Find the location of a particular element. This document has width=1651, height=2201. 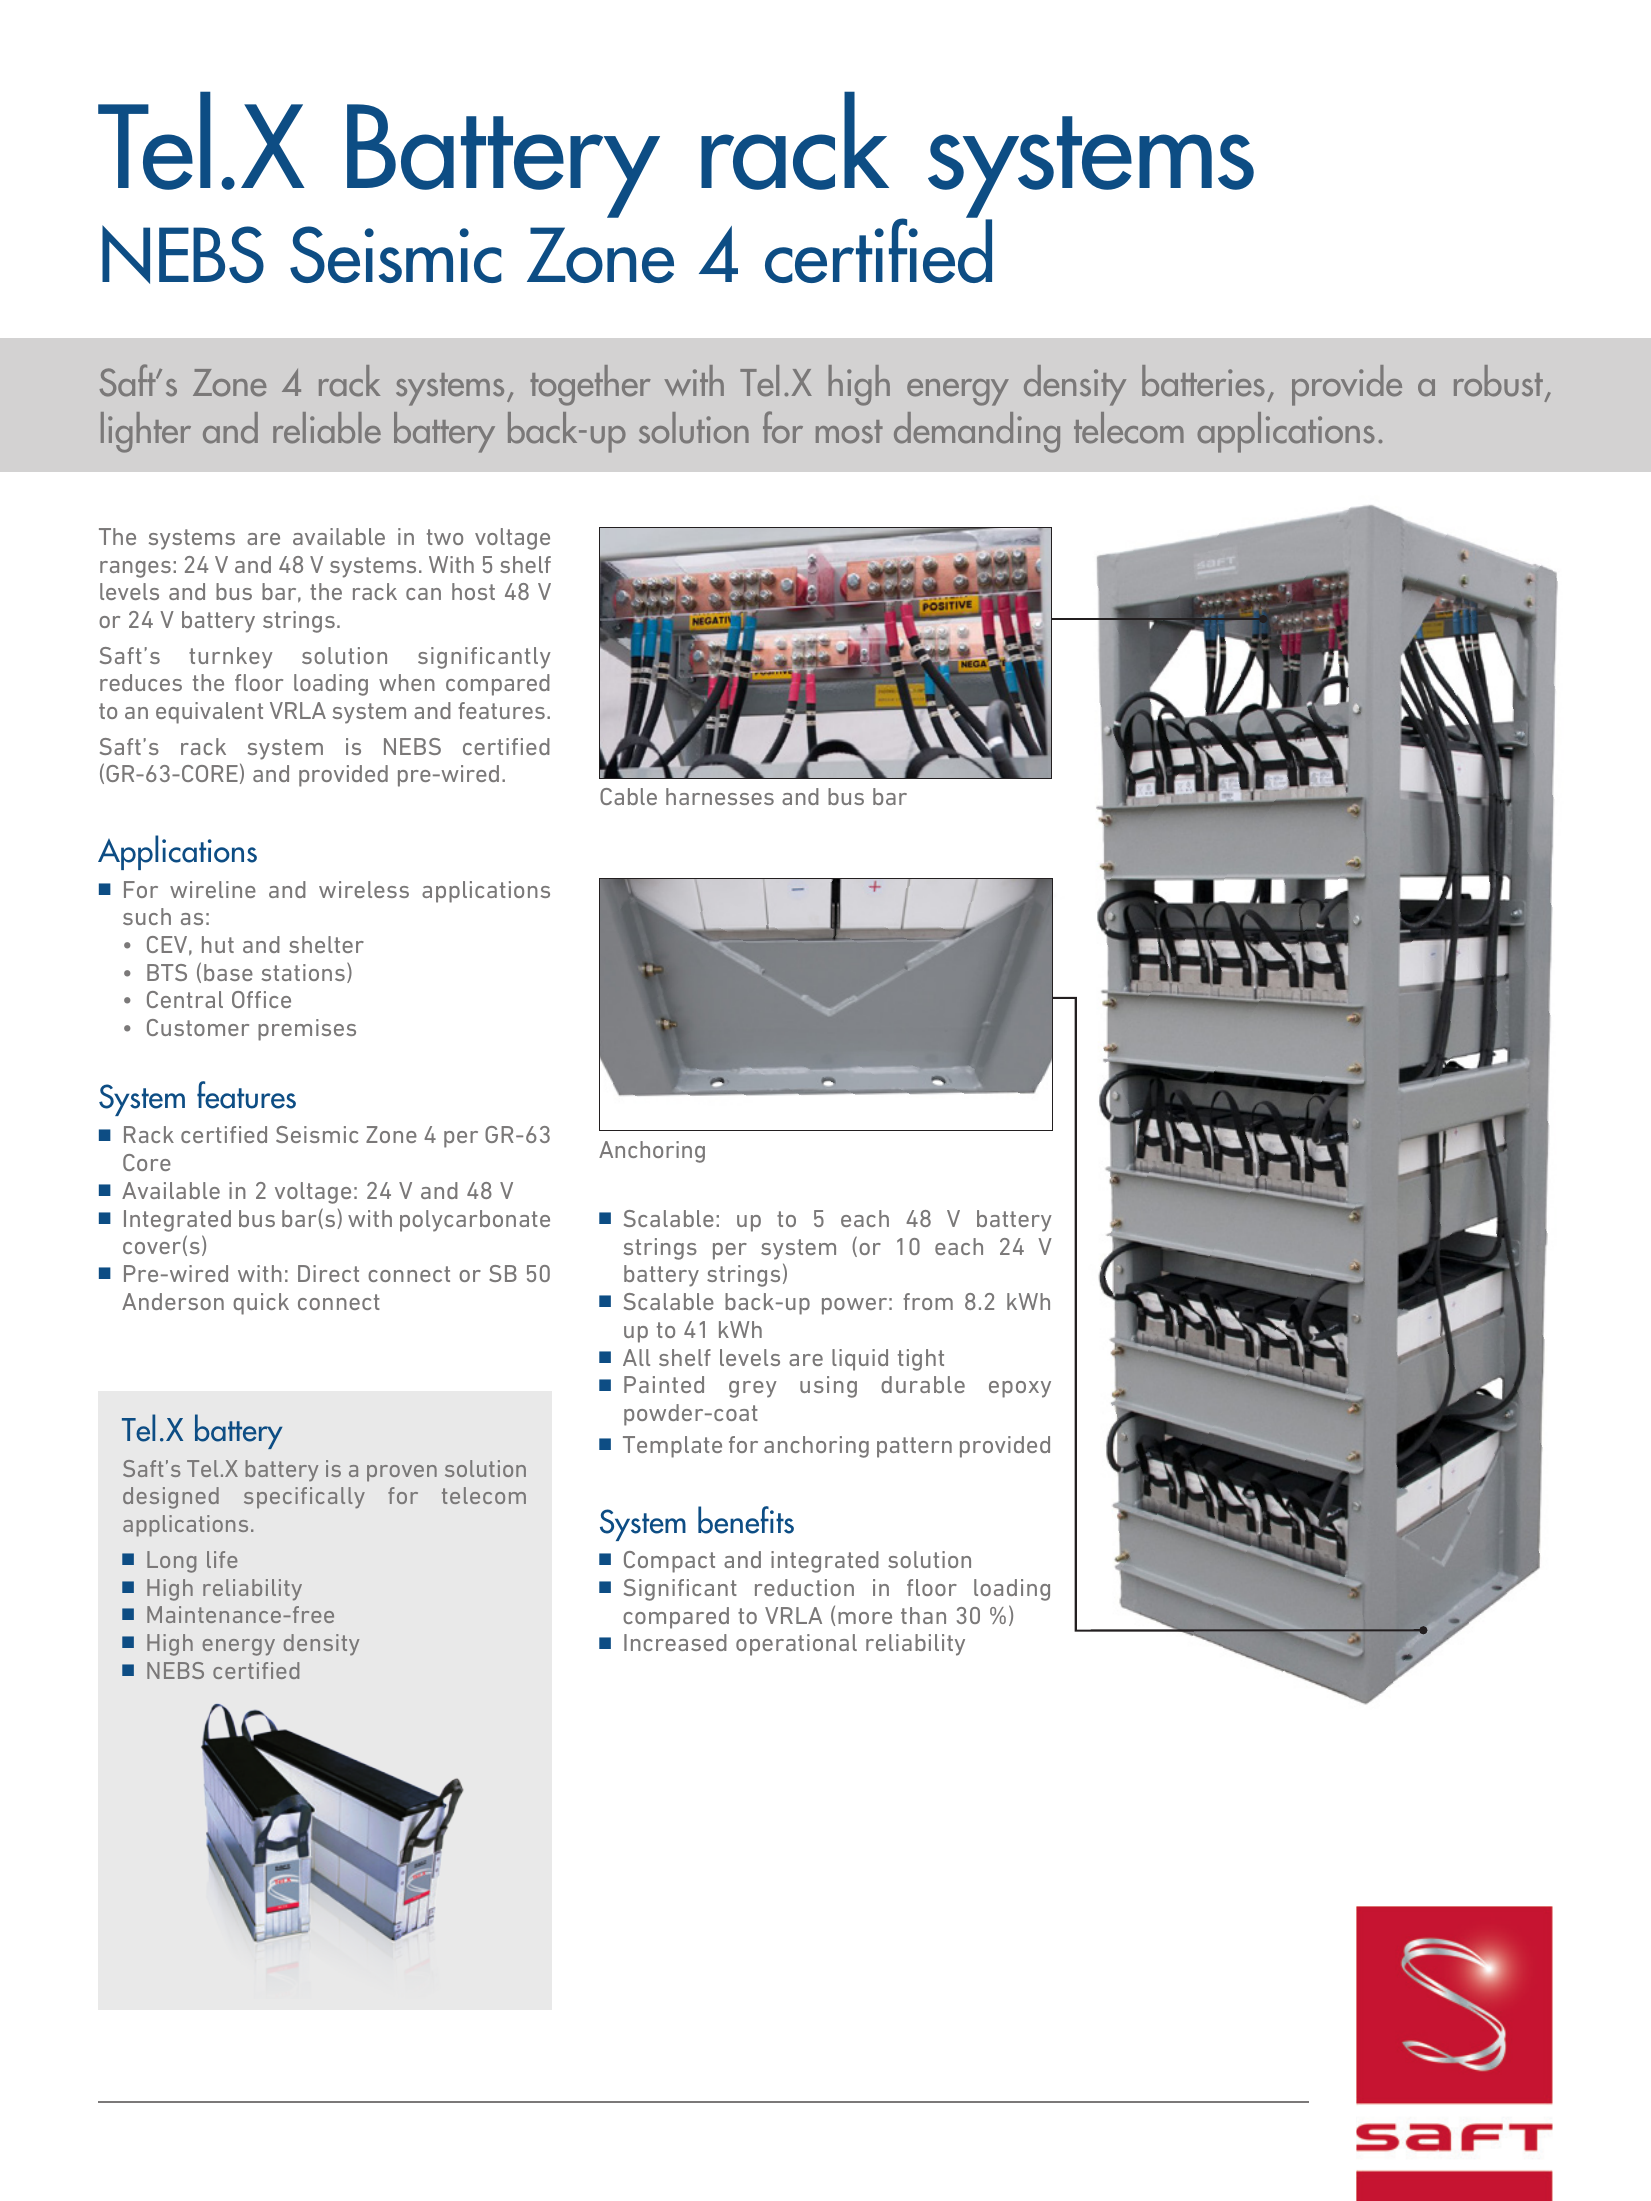

epoxy is located at coordinates (1020, 1389).
